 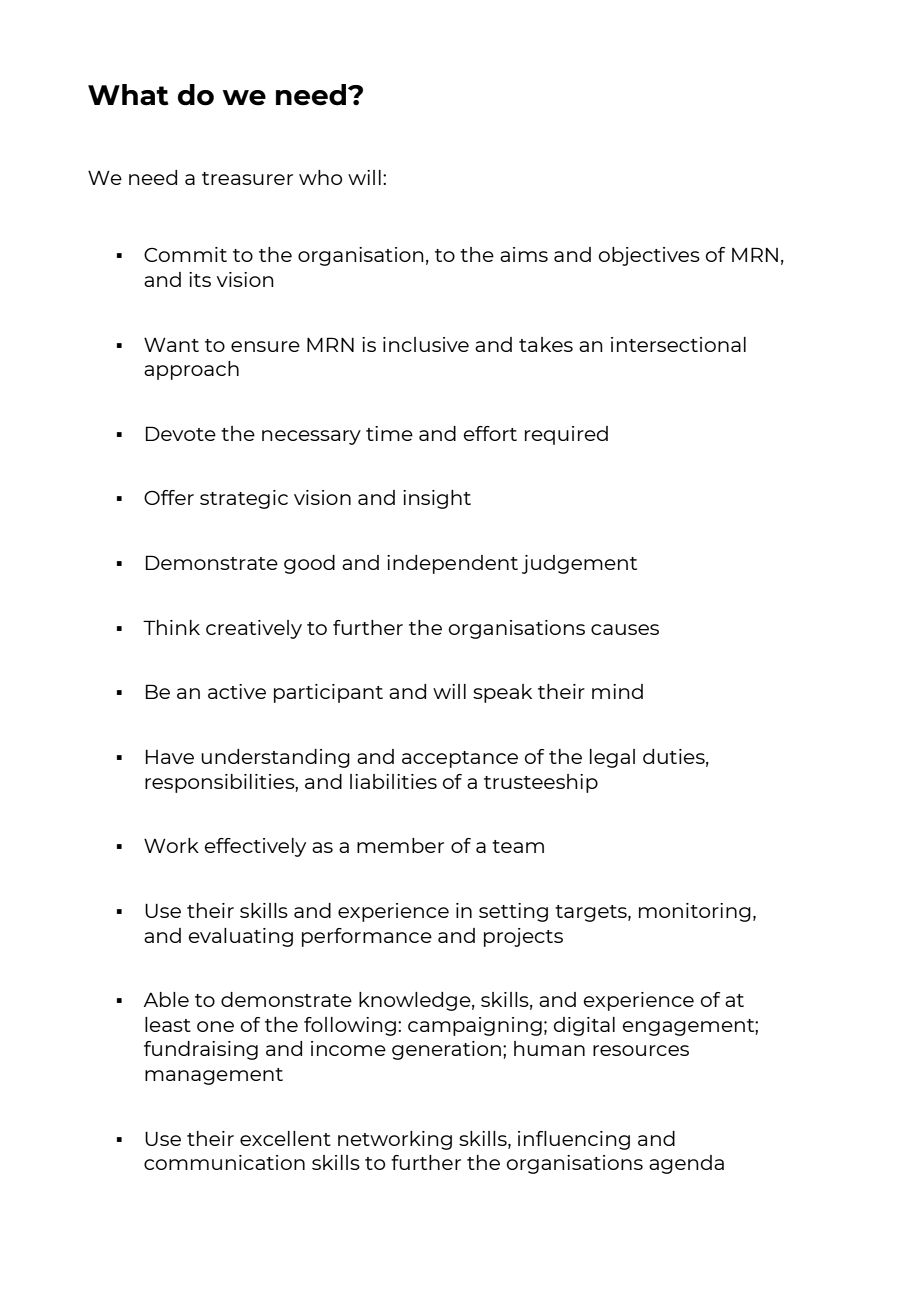 I want to click on treasurer, so click(x=247, y=178).
